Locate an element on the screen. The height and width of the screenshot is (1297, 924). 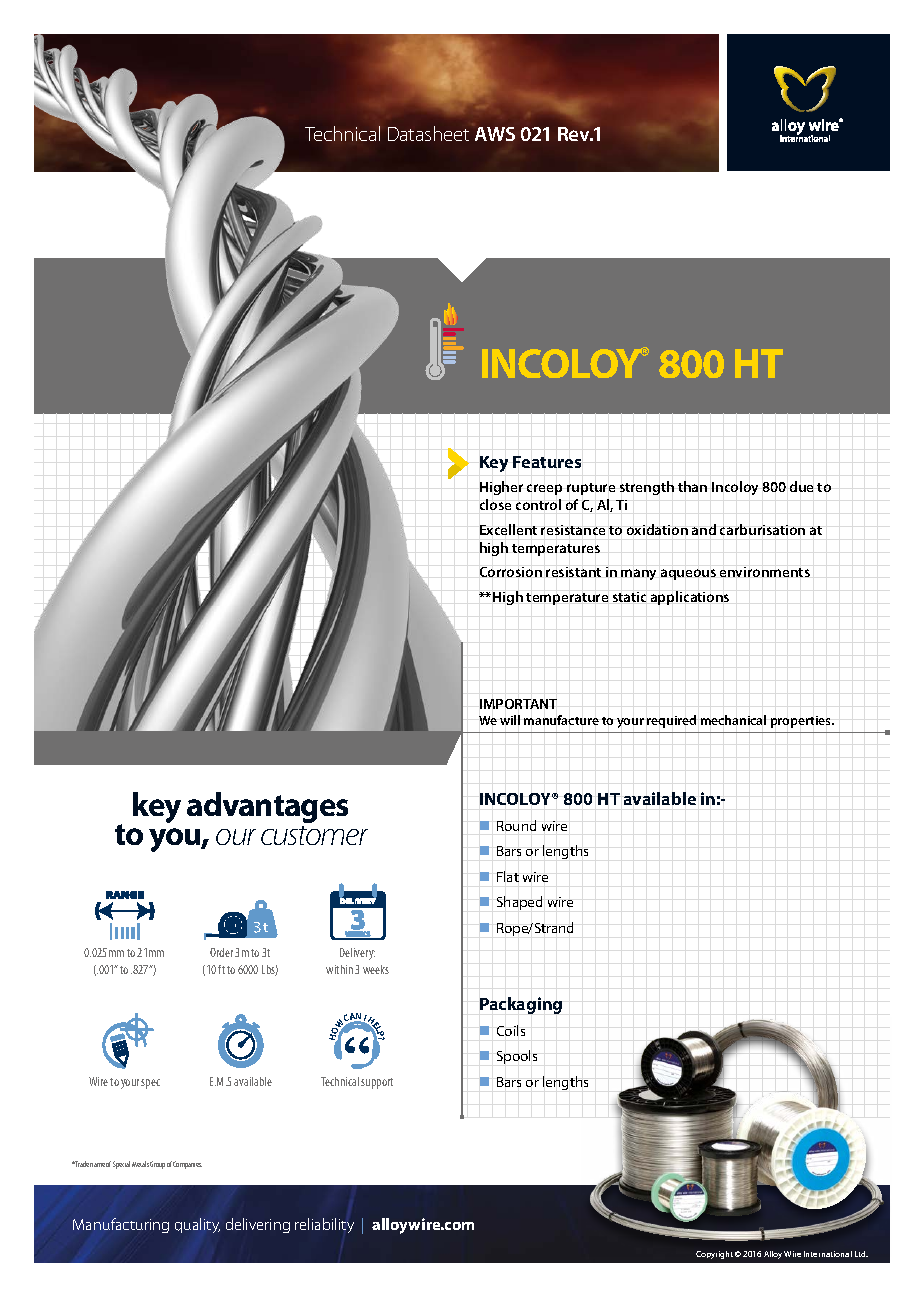
due is located at coordinates (801, 486).
